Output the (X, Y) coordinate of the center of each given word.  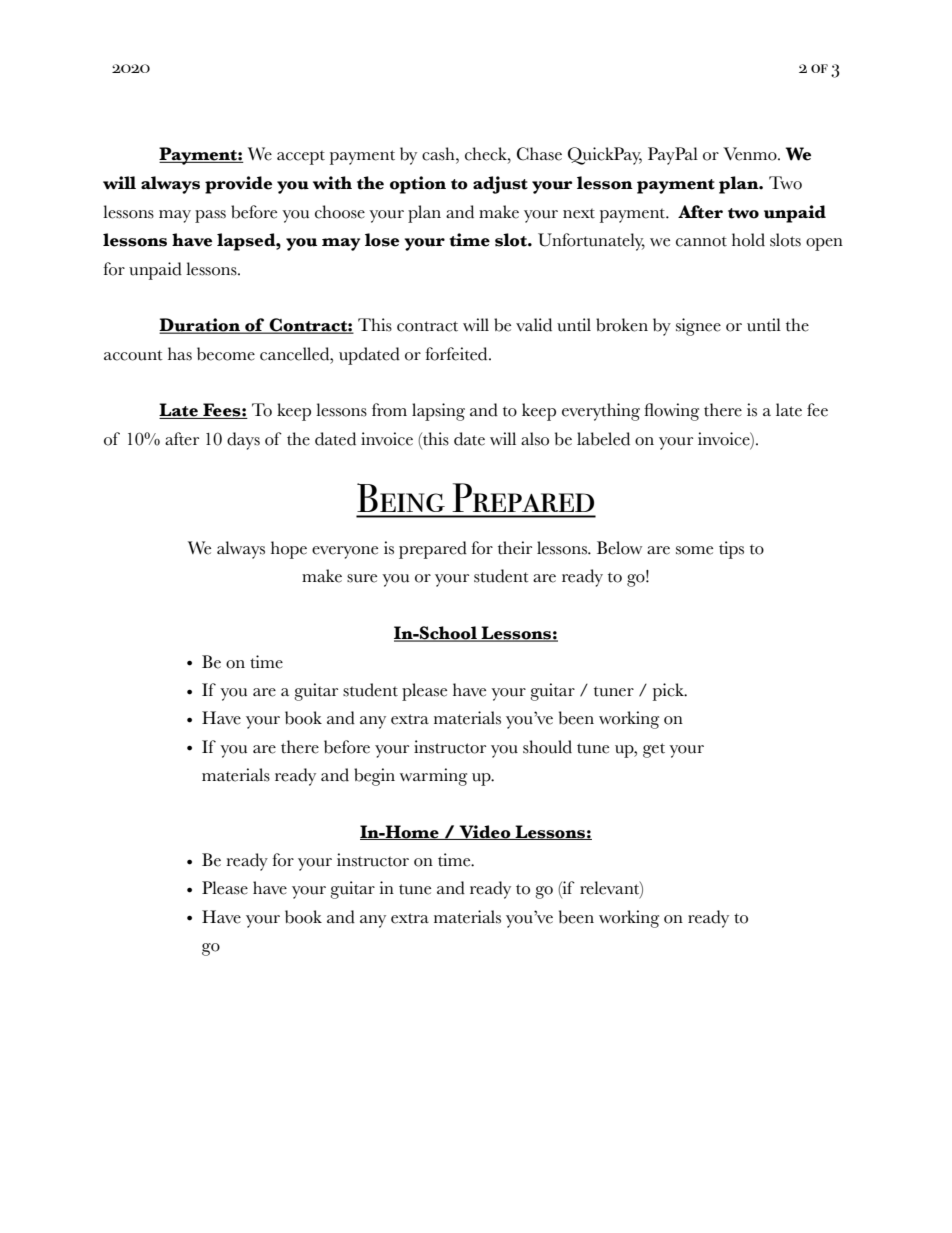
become (226, 354)
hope (289, 550)
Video (485, 832)
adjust (500, 185)
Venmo (751, 154)
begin (374, 777)
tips (731, 550)
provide (238, 185)
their (515, 548)
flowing (671, 412)
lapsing (438, 412)
